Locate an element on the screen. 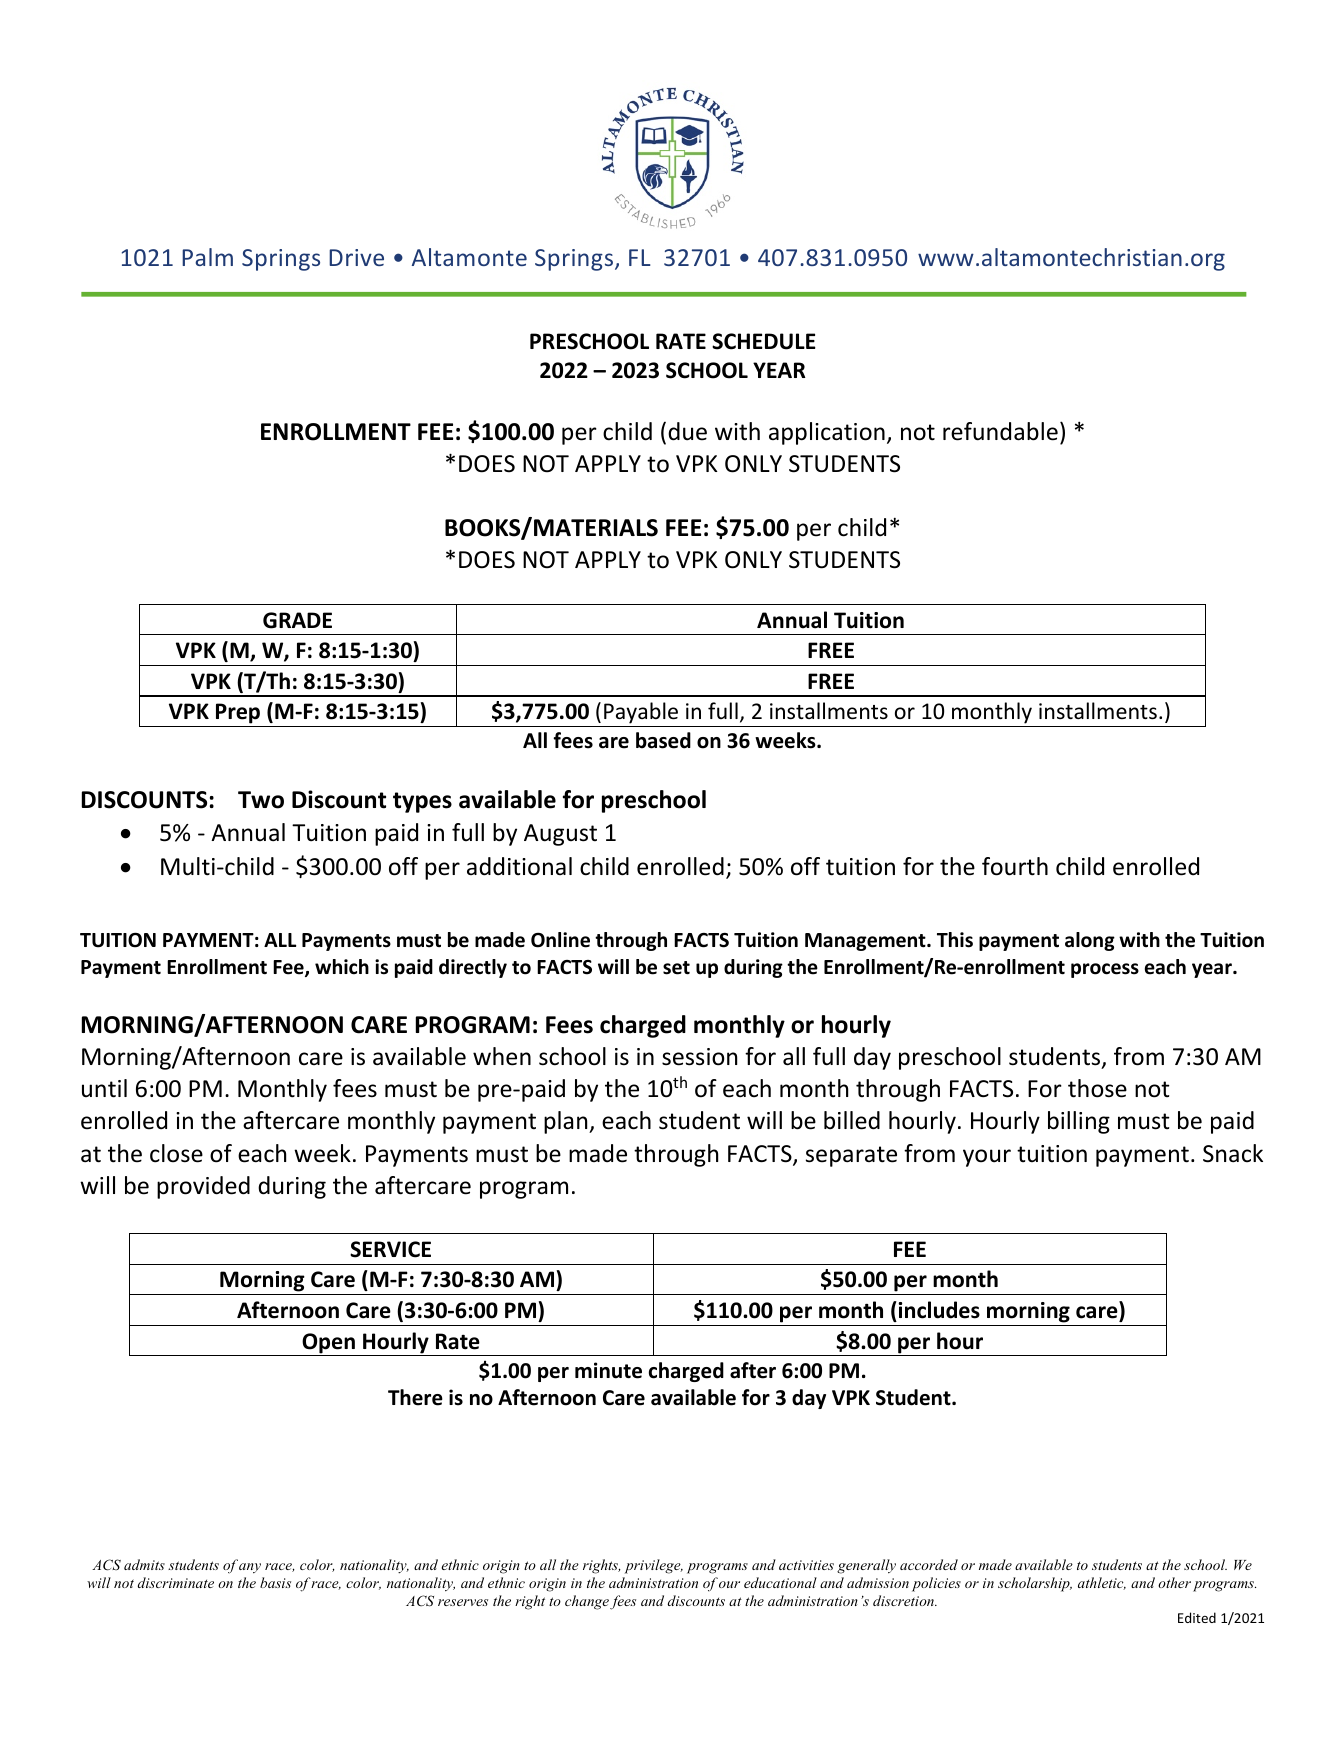 This screenshot has height=1738, width=1343. any is located at coordinates (250, 1568).
